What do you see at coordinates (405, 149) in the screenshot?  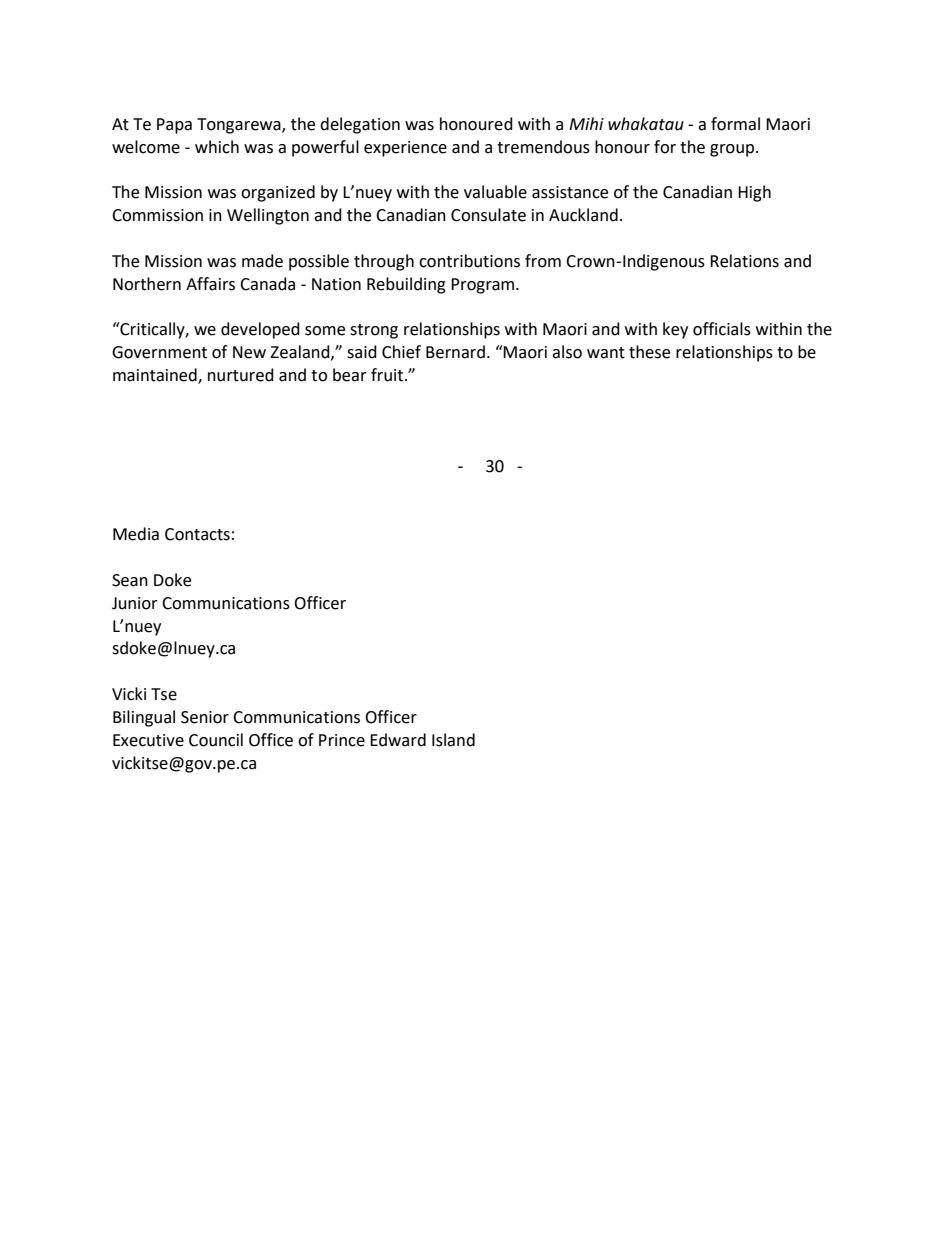 I see `experience` at bounding box center [405, 149].
